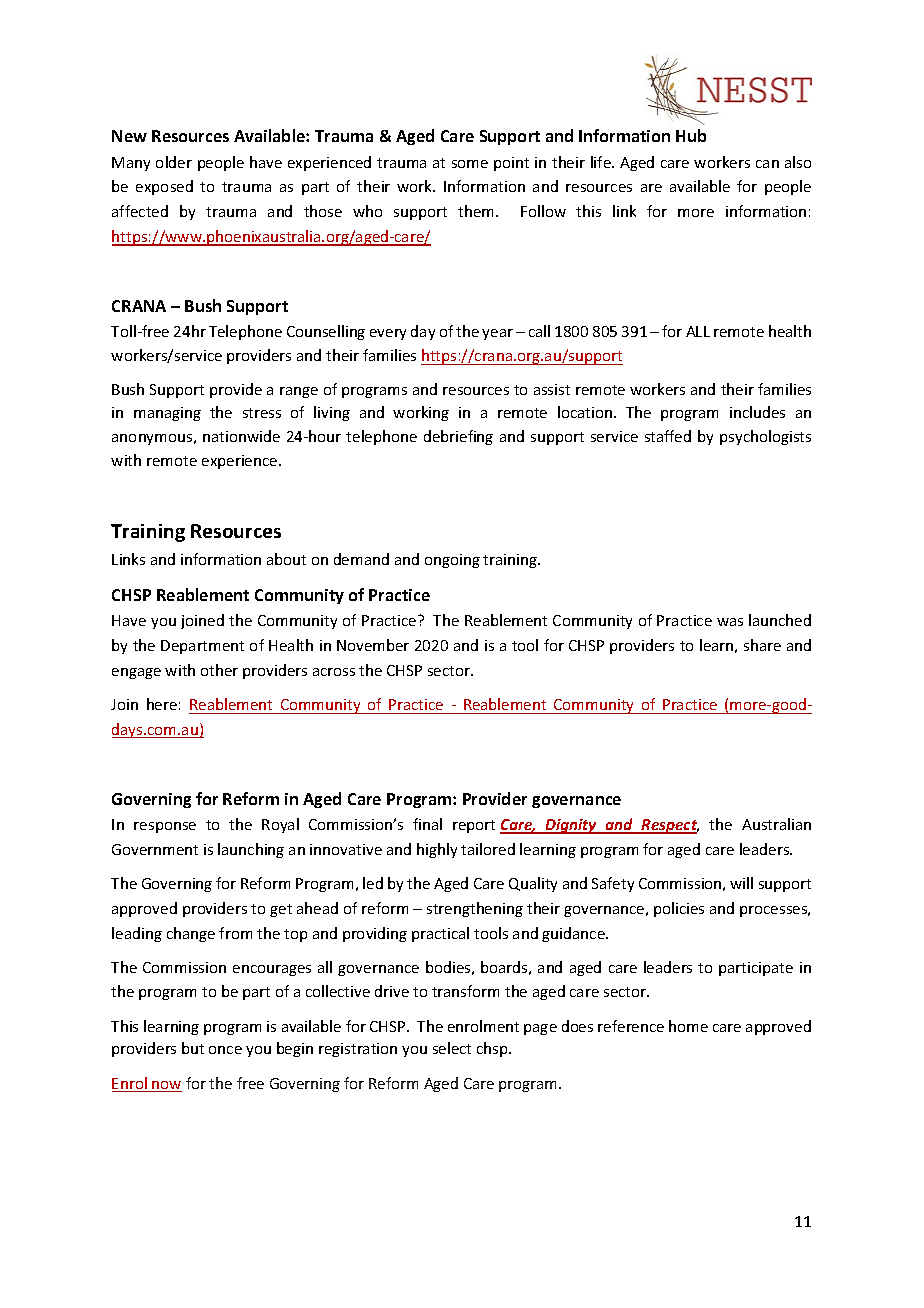 Image resolution: width=924 pixels, height=1308 pixels. I want to click on older, so click(174, 162).
